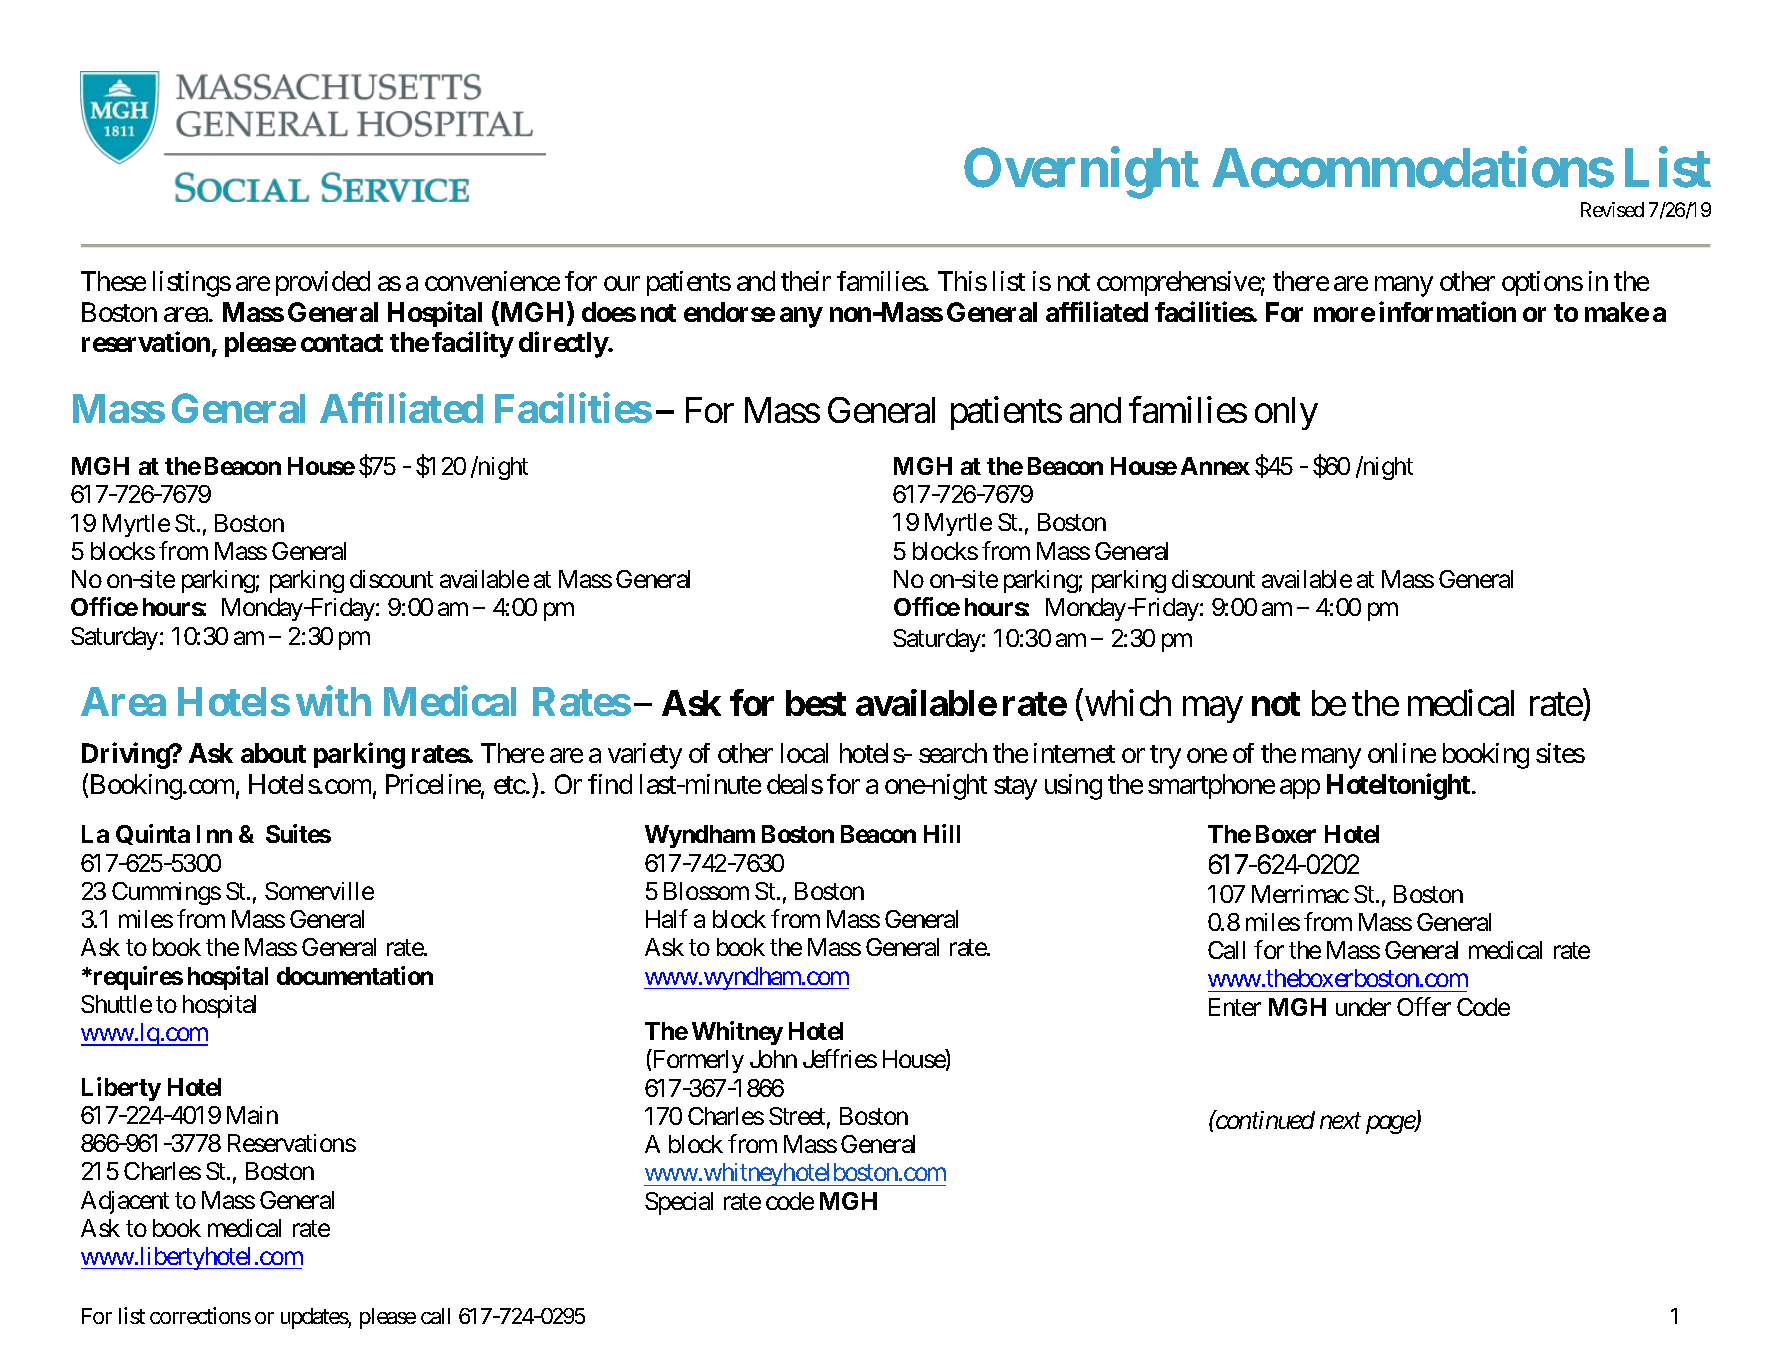  Describe the element at coordinates (1286, 413) in the screenshot. I see `only` at that location.
